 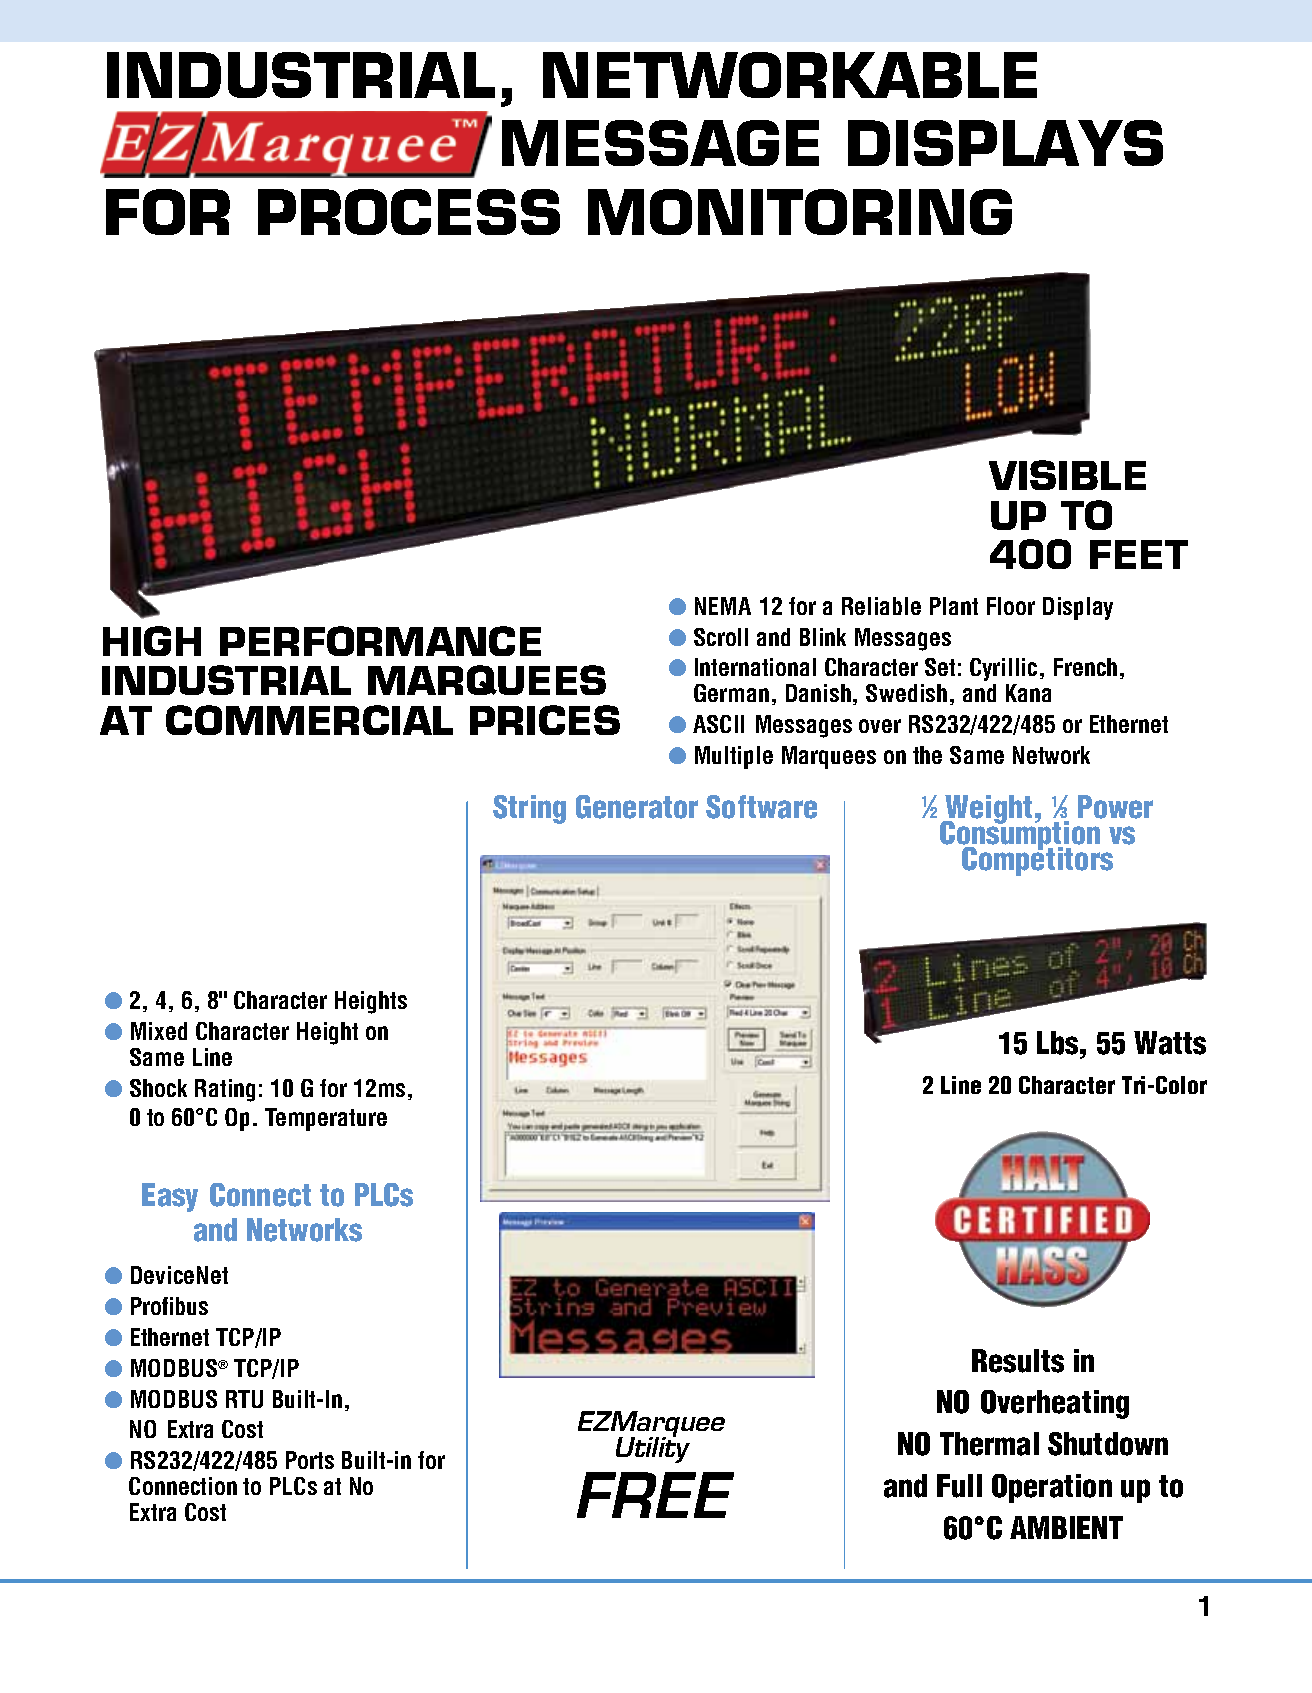 I want to click on MONITORING, so click(x=800, y=212).
